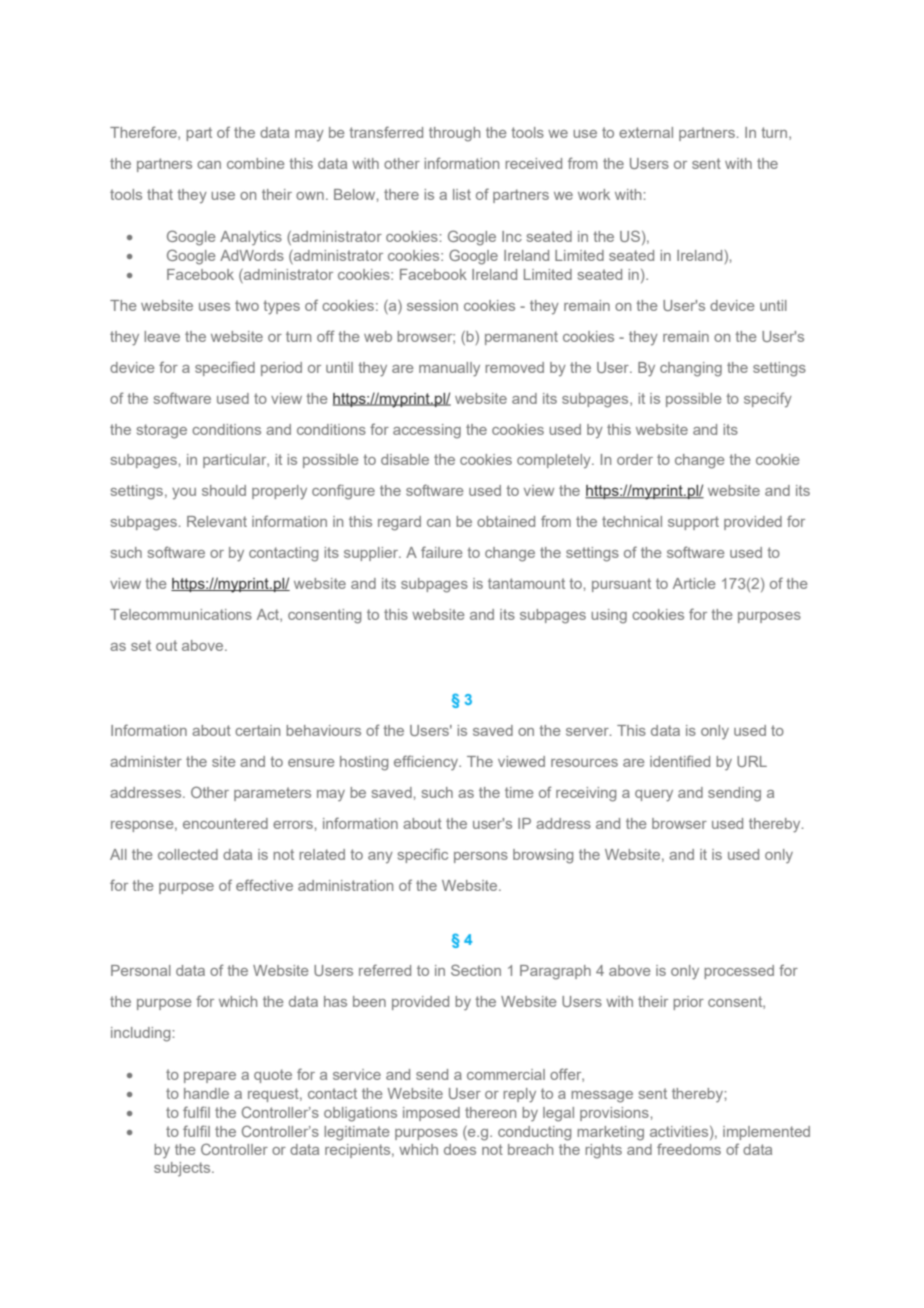 The height and width of the image is (1308, 924). Describe the element at coordinates (646, 132) in the image. I see `external` at that location.
